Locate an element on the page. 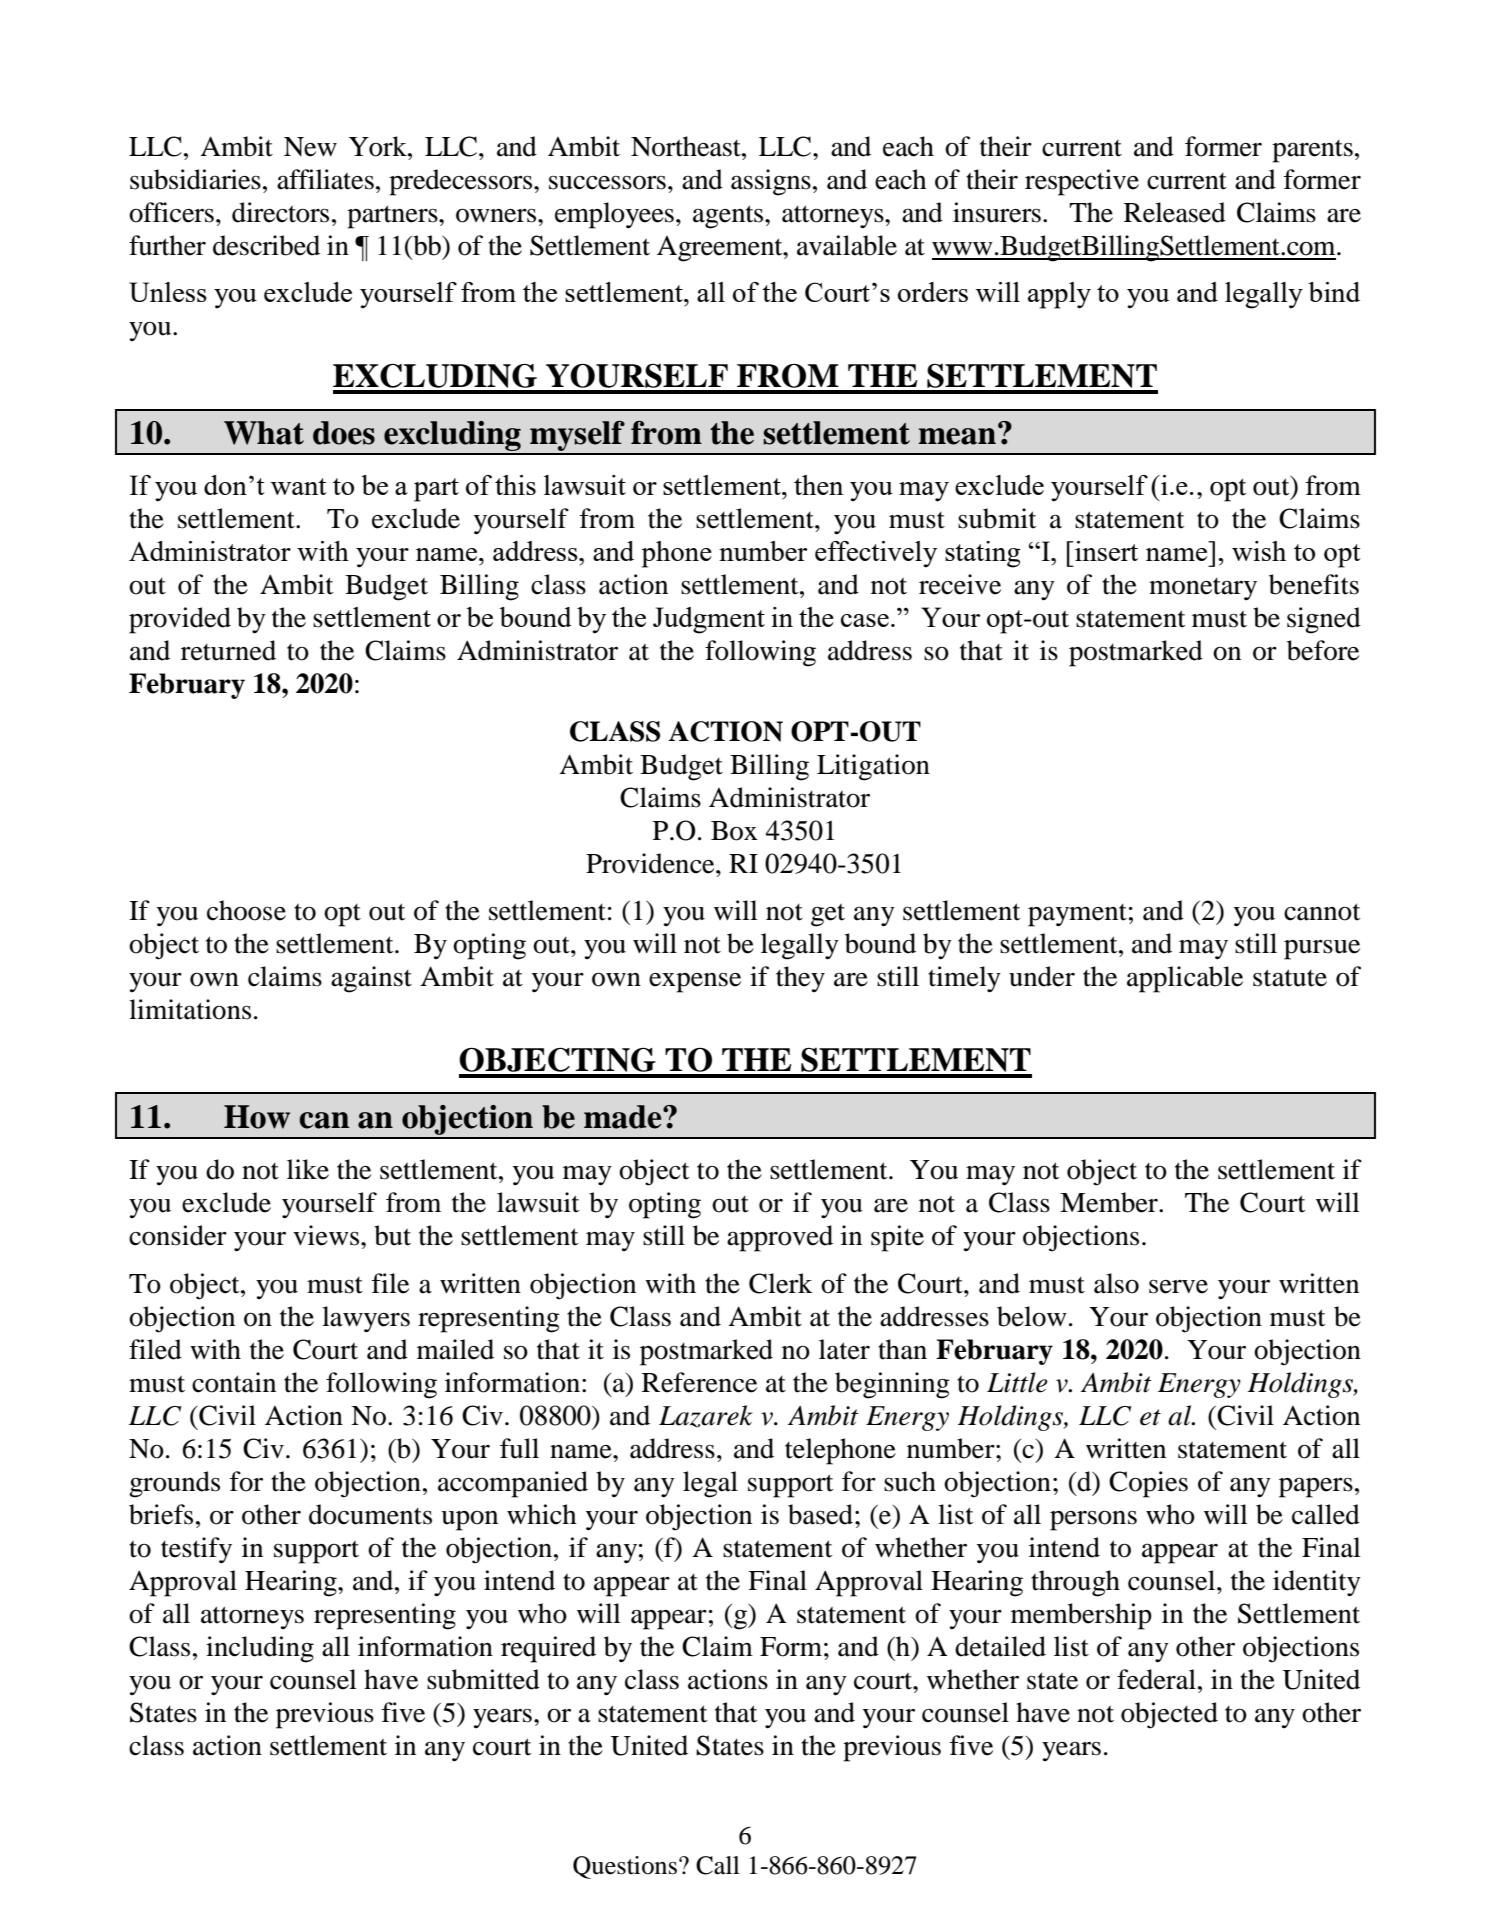 The image size is (1490, 1914). directors is located at coordinates (280, 212).
